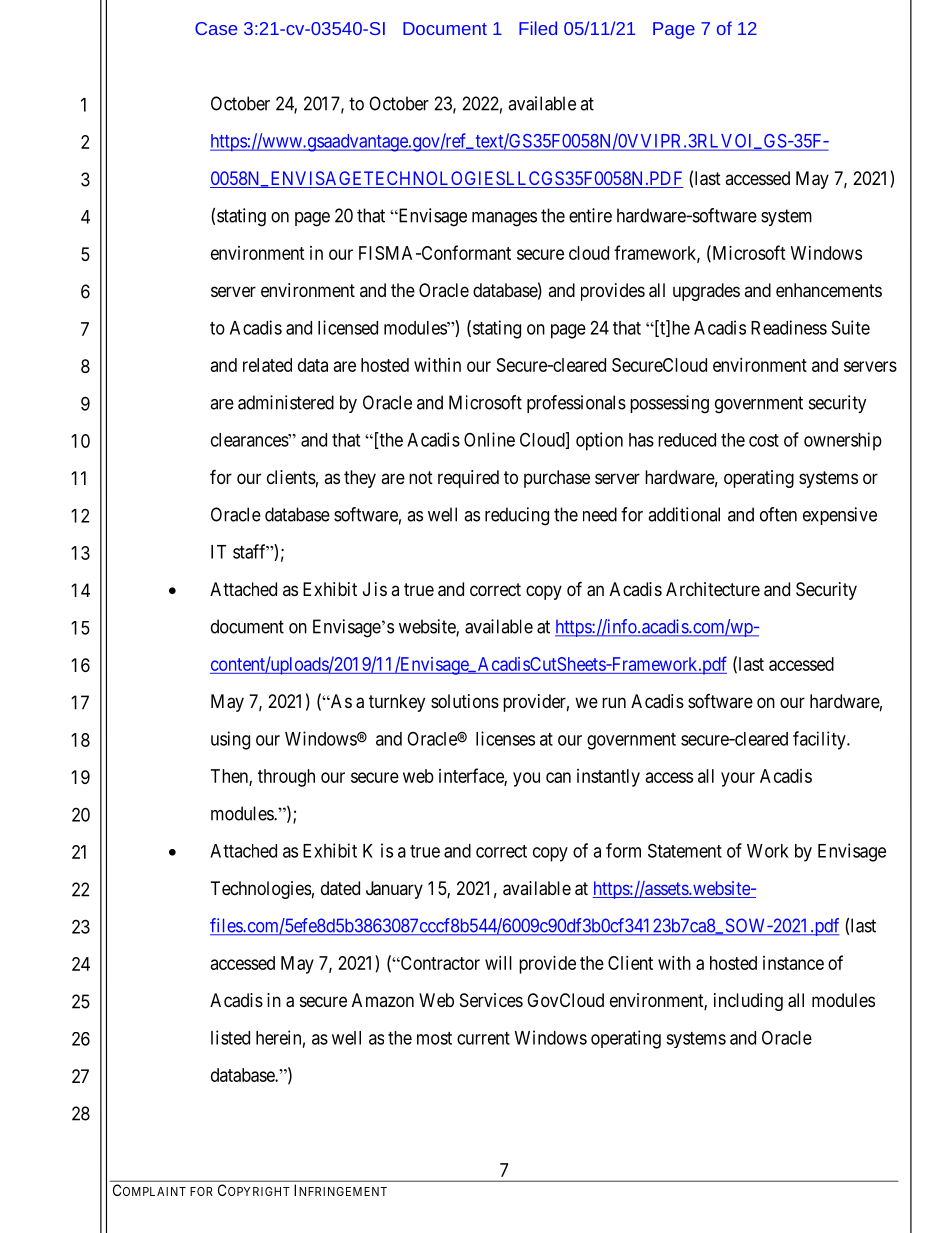 Image resolution: width=952 pixels, height=1233 pixels. What do you see at coordinates (820, 740) in the screenshot?
I see `facility` at bounding box center [820, 740].
